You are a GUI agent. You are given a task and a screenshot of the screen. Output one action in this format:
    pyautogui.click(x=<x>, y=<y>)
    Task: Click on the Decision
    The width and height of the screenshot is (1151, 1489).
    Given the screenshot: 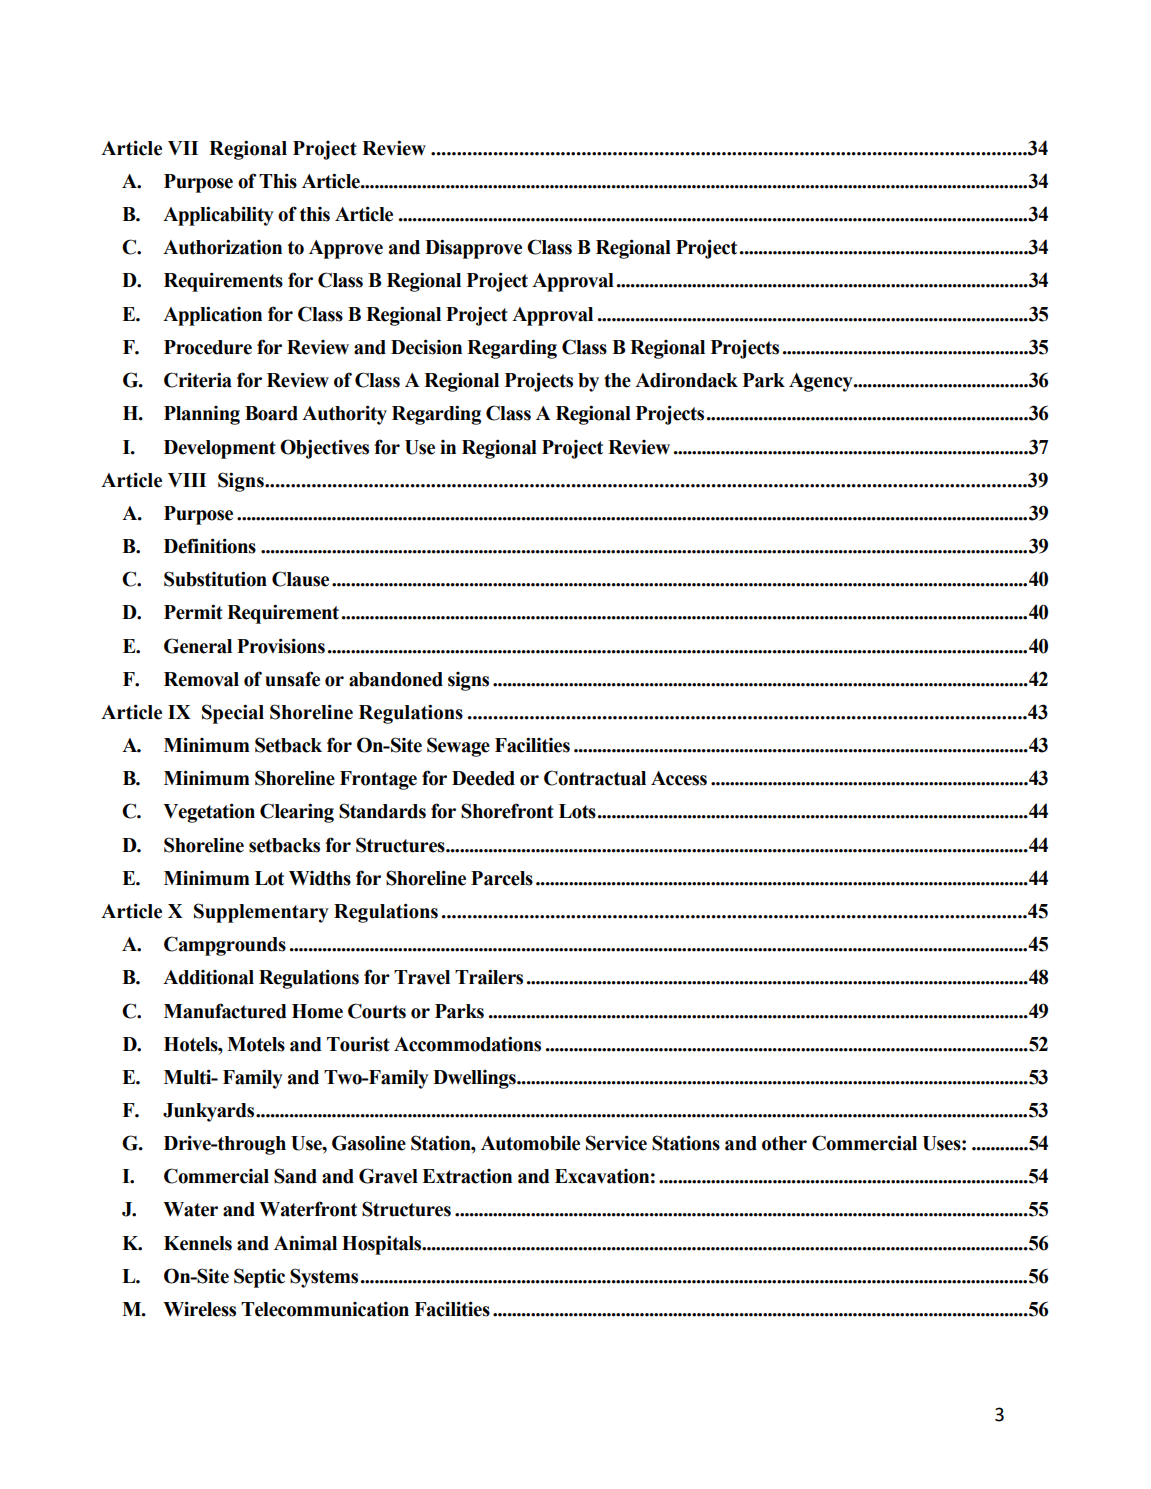 What is the action you would take?
    pyautogui.click(x=426, y=347)
